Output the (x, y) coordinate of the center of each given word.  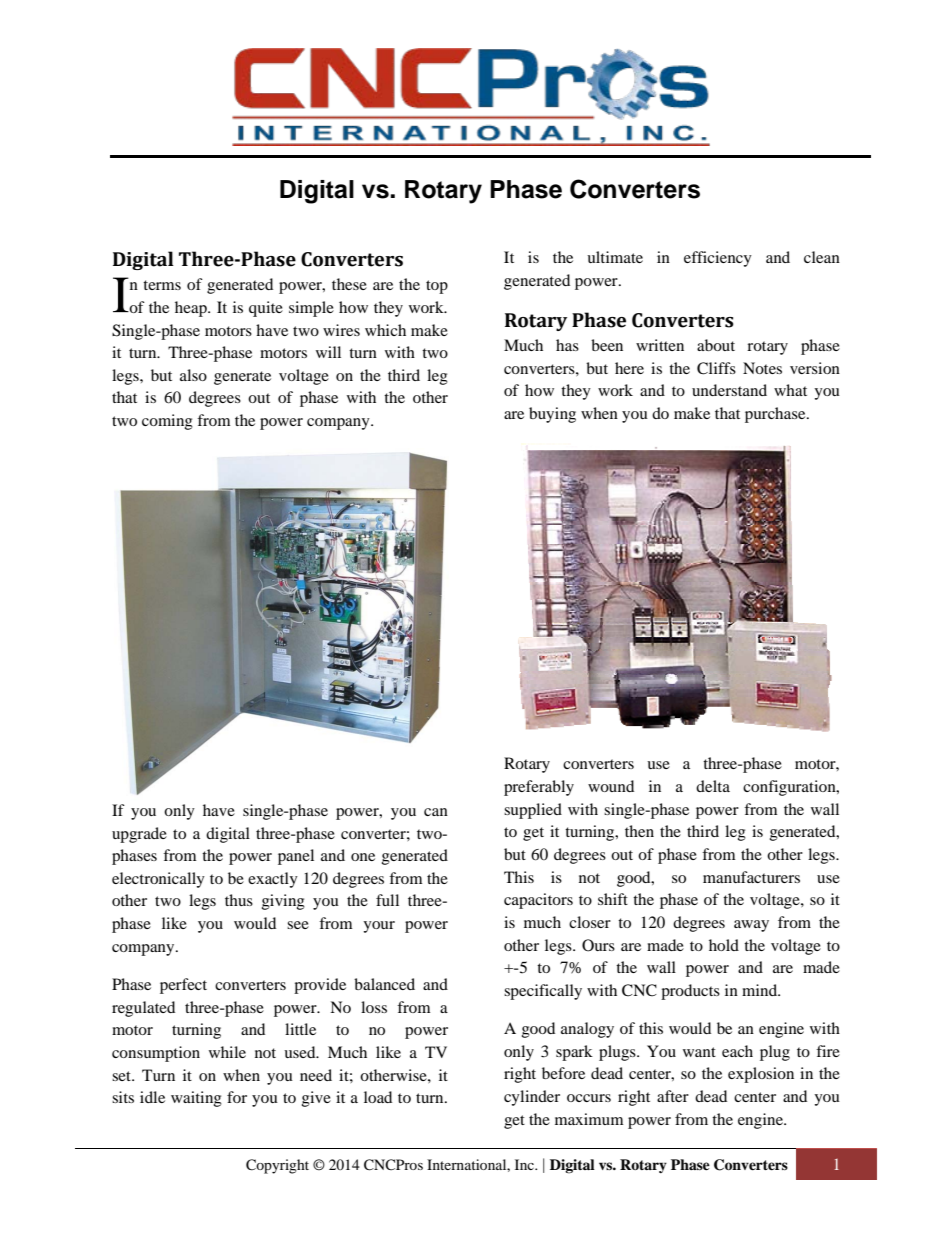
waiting (196, 1099)
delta (713, 786)
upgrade (139, 835)
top (437, 287)
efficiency (718, 259)
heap (192, 309)
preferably (539, 788)
